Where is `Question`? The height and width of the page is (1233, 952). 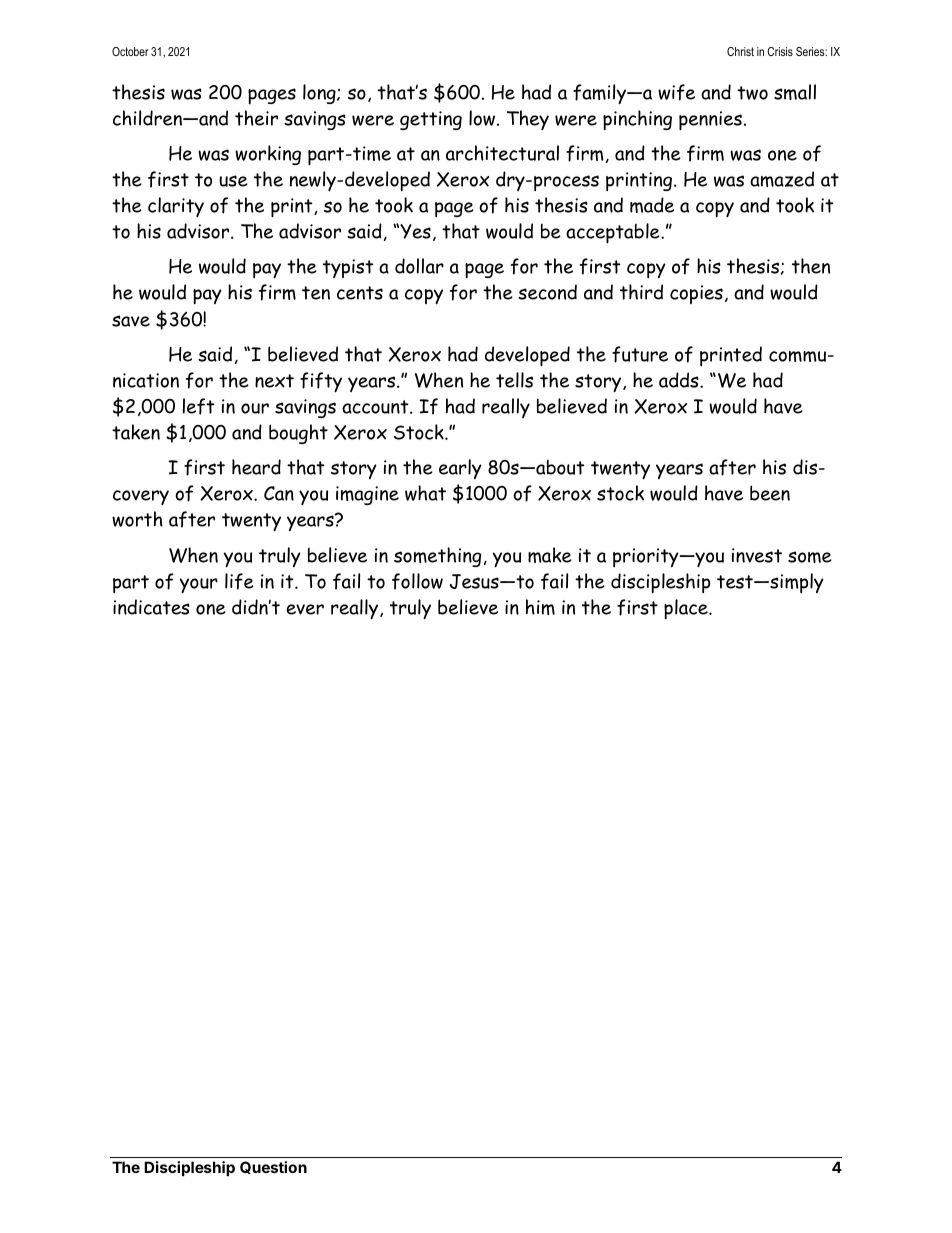
Question is located at coordinates (273, 1167).
